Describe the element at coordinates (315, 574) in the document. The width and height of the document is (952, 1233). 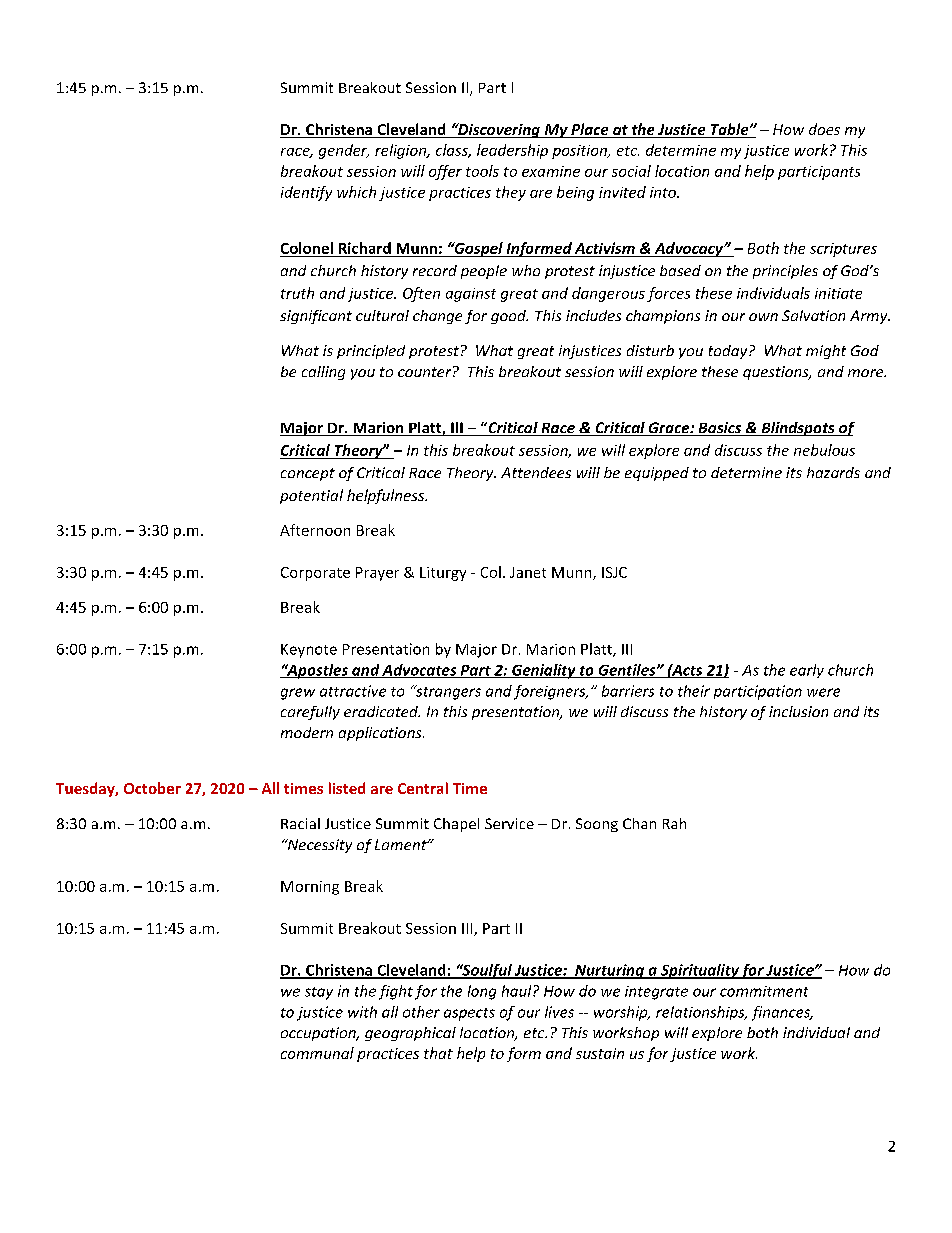
I see `Corporate` at that location.
